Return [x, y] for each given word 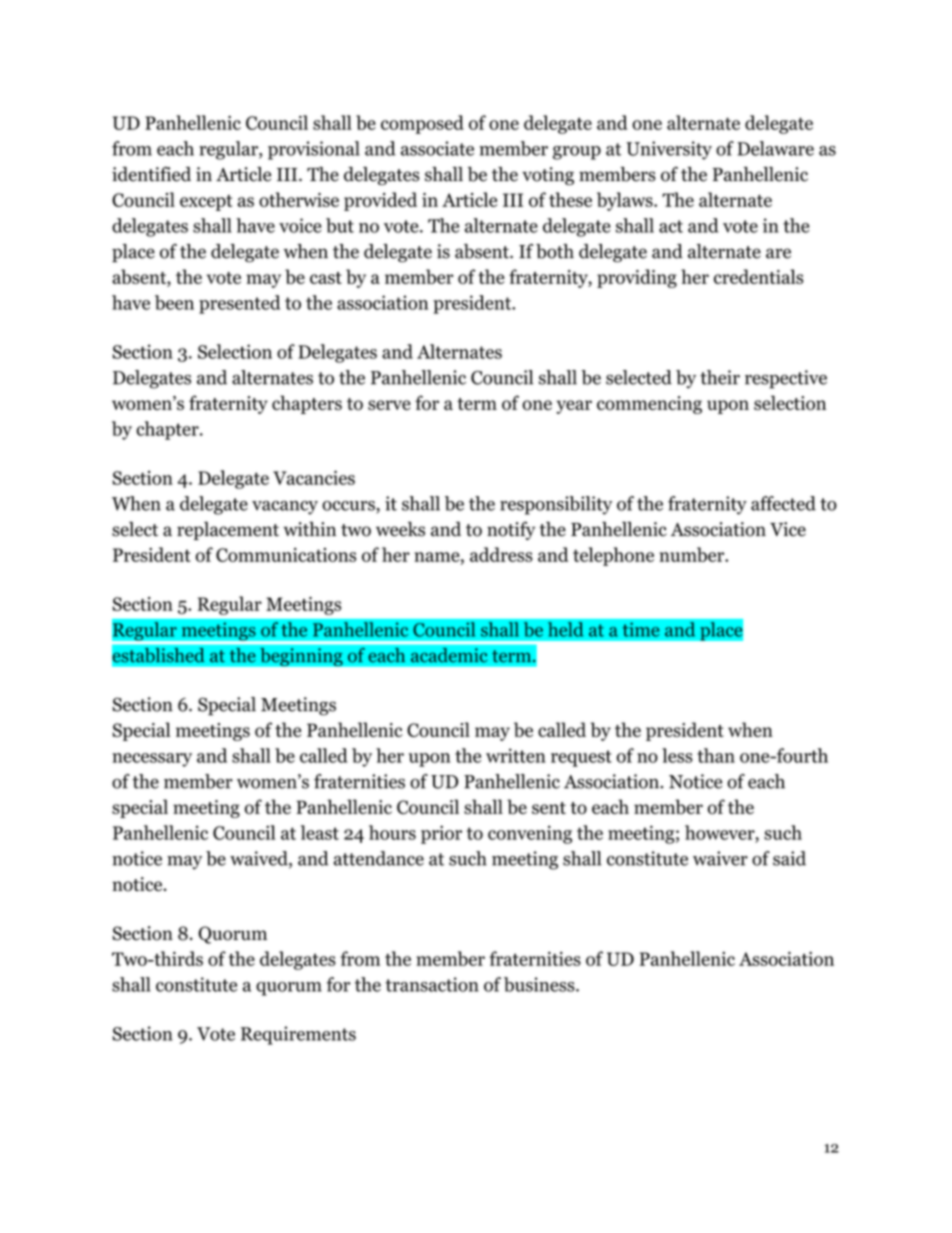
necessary [152, 760]
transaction [432, 984]
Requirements [298, 1035]
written [516, 755]
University [669, 150]
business [540, 984]
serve [389, 405]
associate [437, 148]
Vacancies [314, 477]
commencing [649, 405]
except [206, 203]
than [716, 755]
